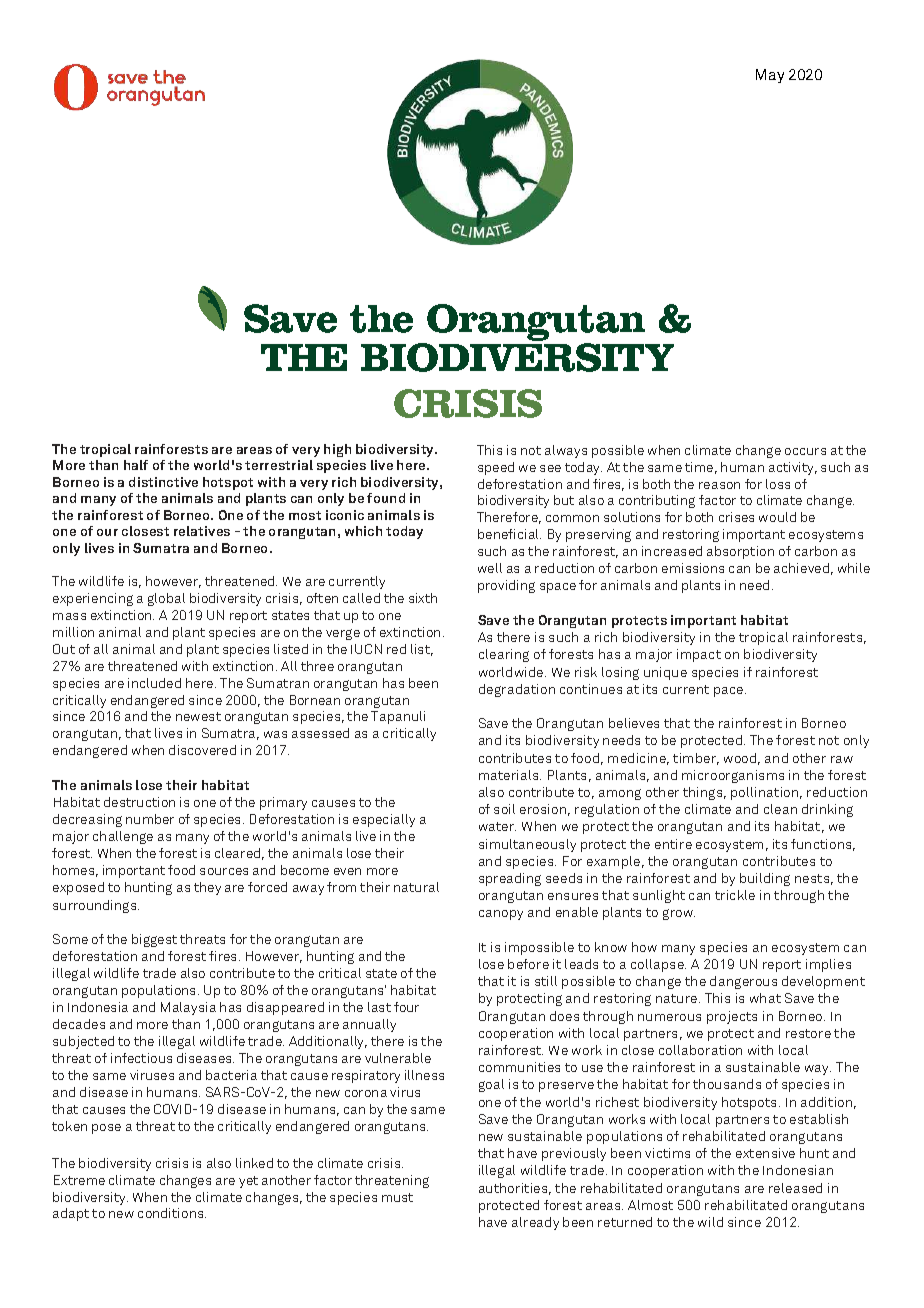 The width and height of the image is (924, 1308). Describe the element at coordinates (397, 1197) in the image. I see `must` at that location.
